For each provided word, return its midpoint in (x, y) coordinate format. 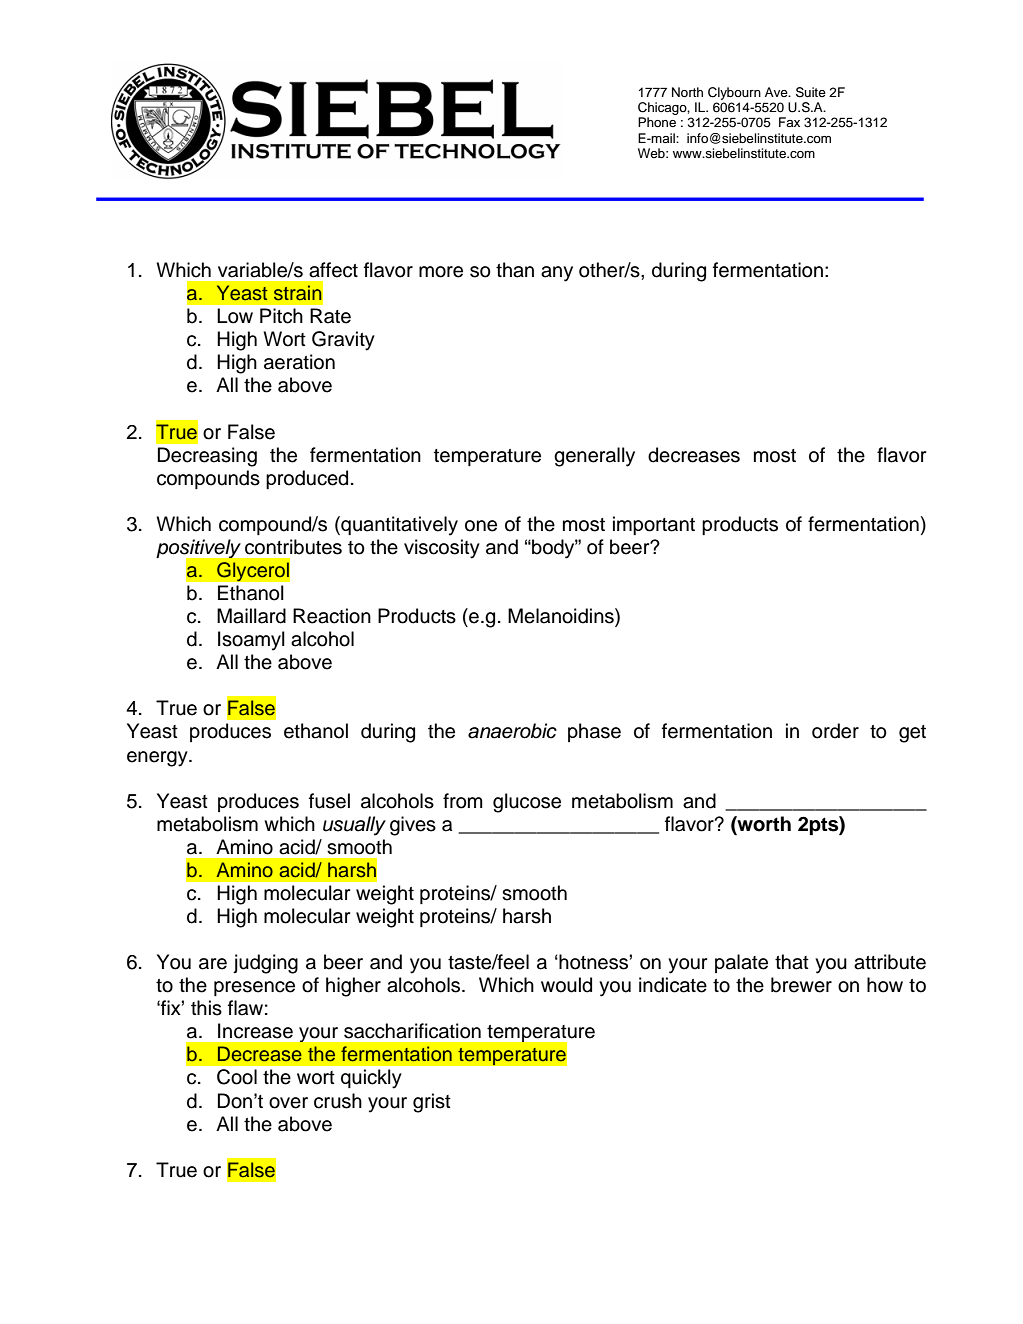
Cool (237, 1077)
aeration (299, 362)
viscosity (442, 549)
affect (333, 270)
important (654, 525)
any (557, 274)
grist (432, 1103)
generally (594, 457)
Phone (657, 122)
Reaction (332, 616)
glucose (527, 803)
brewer (801, 985)
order (835, 731)
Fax (789, 122)
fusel (329, 801)
